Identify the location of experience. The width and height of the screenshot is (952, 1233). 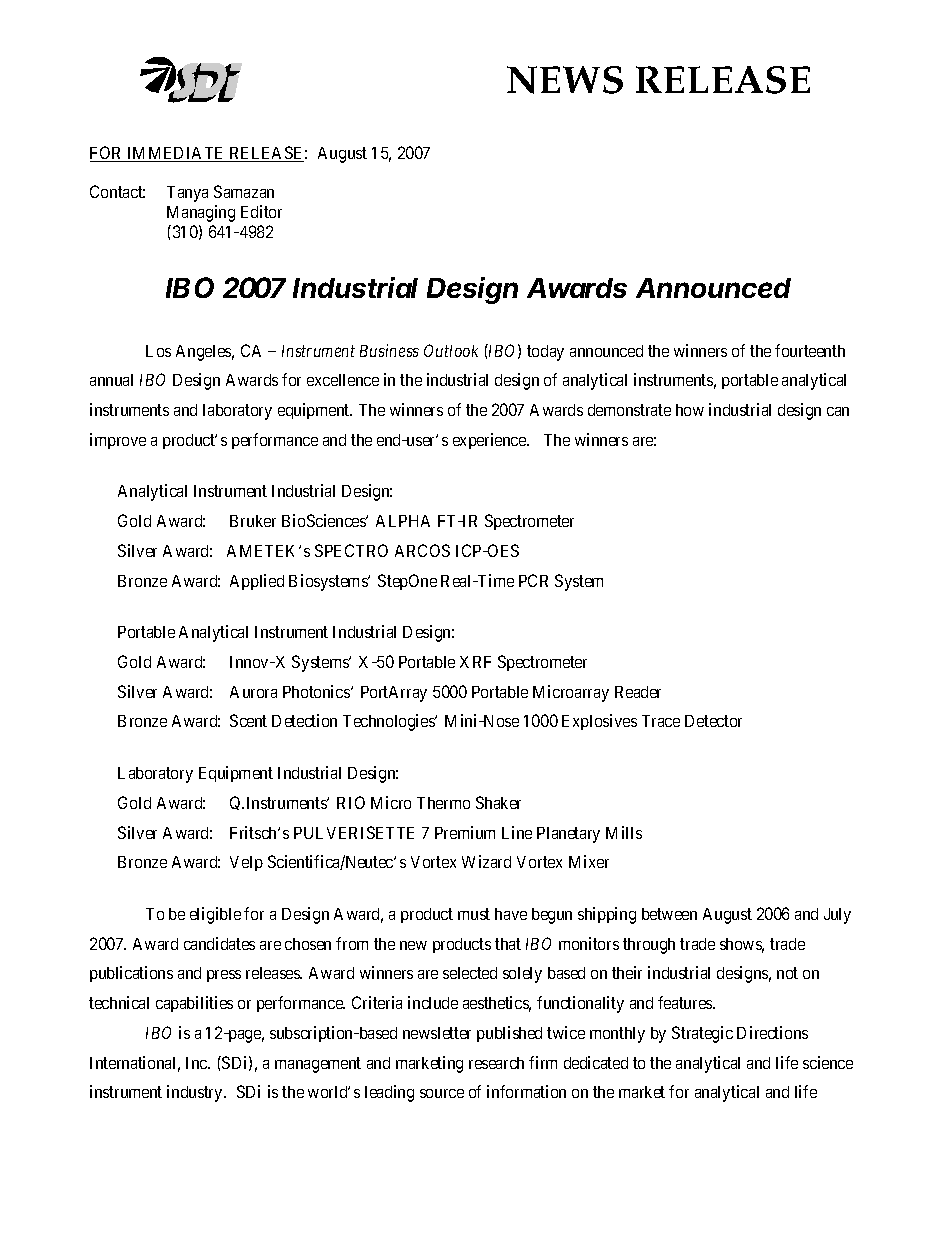
(490, 441).
